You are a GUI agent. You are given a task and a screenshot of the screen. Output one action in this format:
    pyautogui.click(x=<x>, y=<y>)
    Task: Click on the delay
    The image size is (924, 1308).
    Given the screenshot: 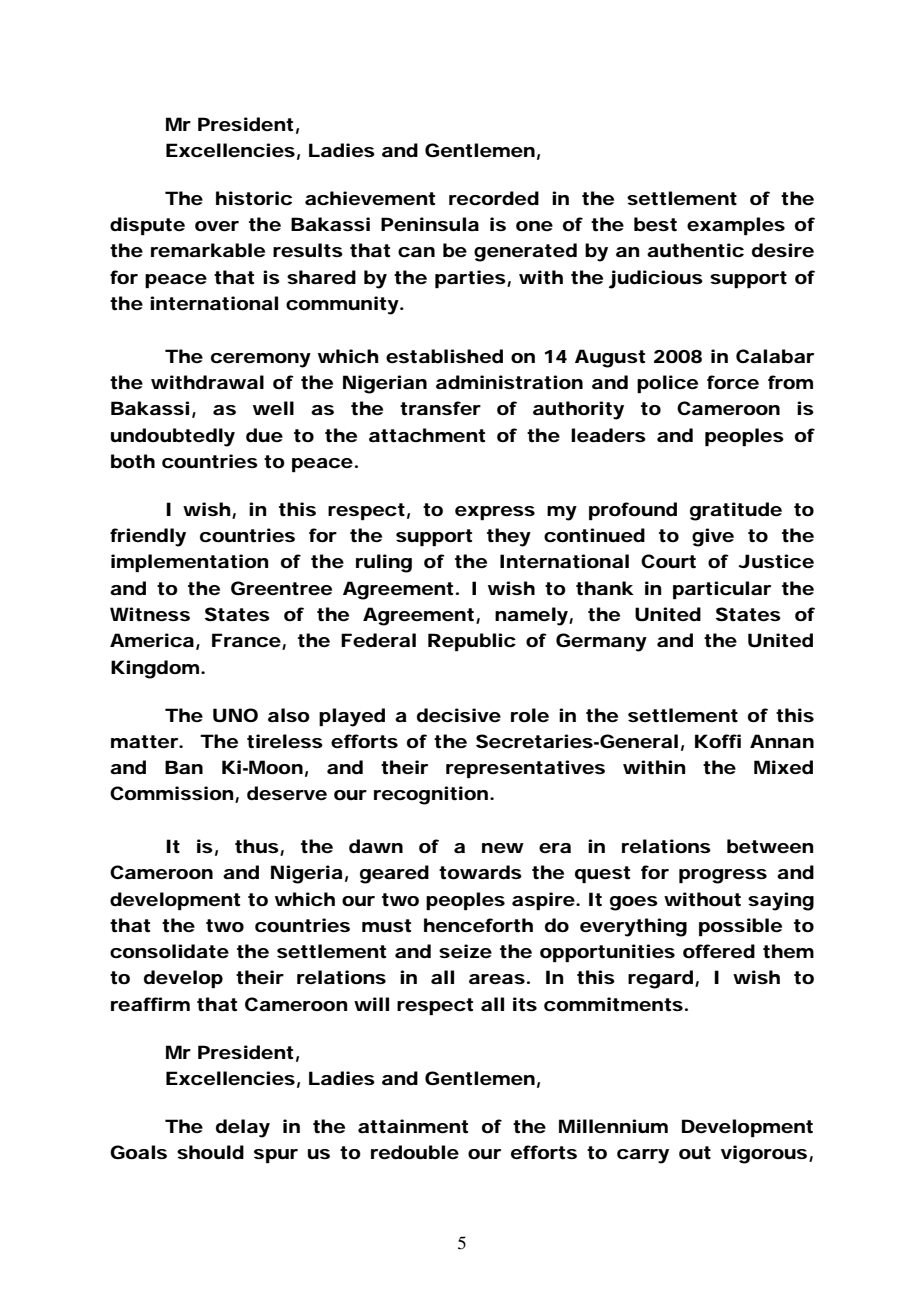 What is the action you would take?
    pyautogui.click(x=243, y=1128)
